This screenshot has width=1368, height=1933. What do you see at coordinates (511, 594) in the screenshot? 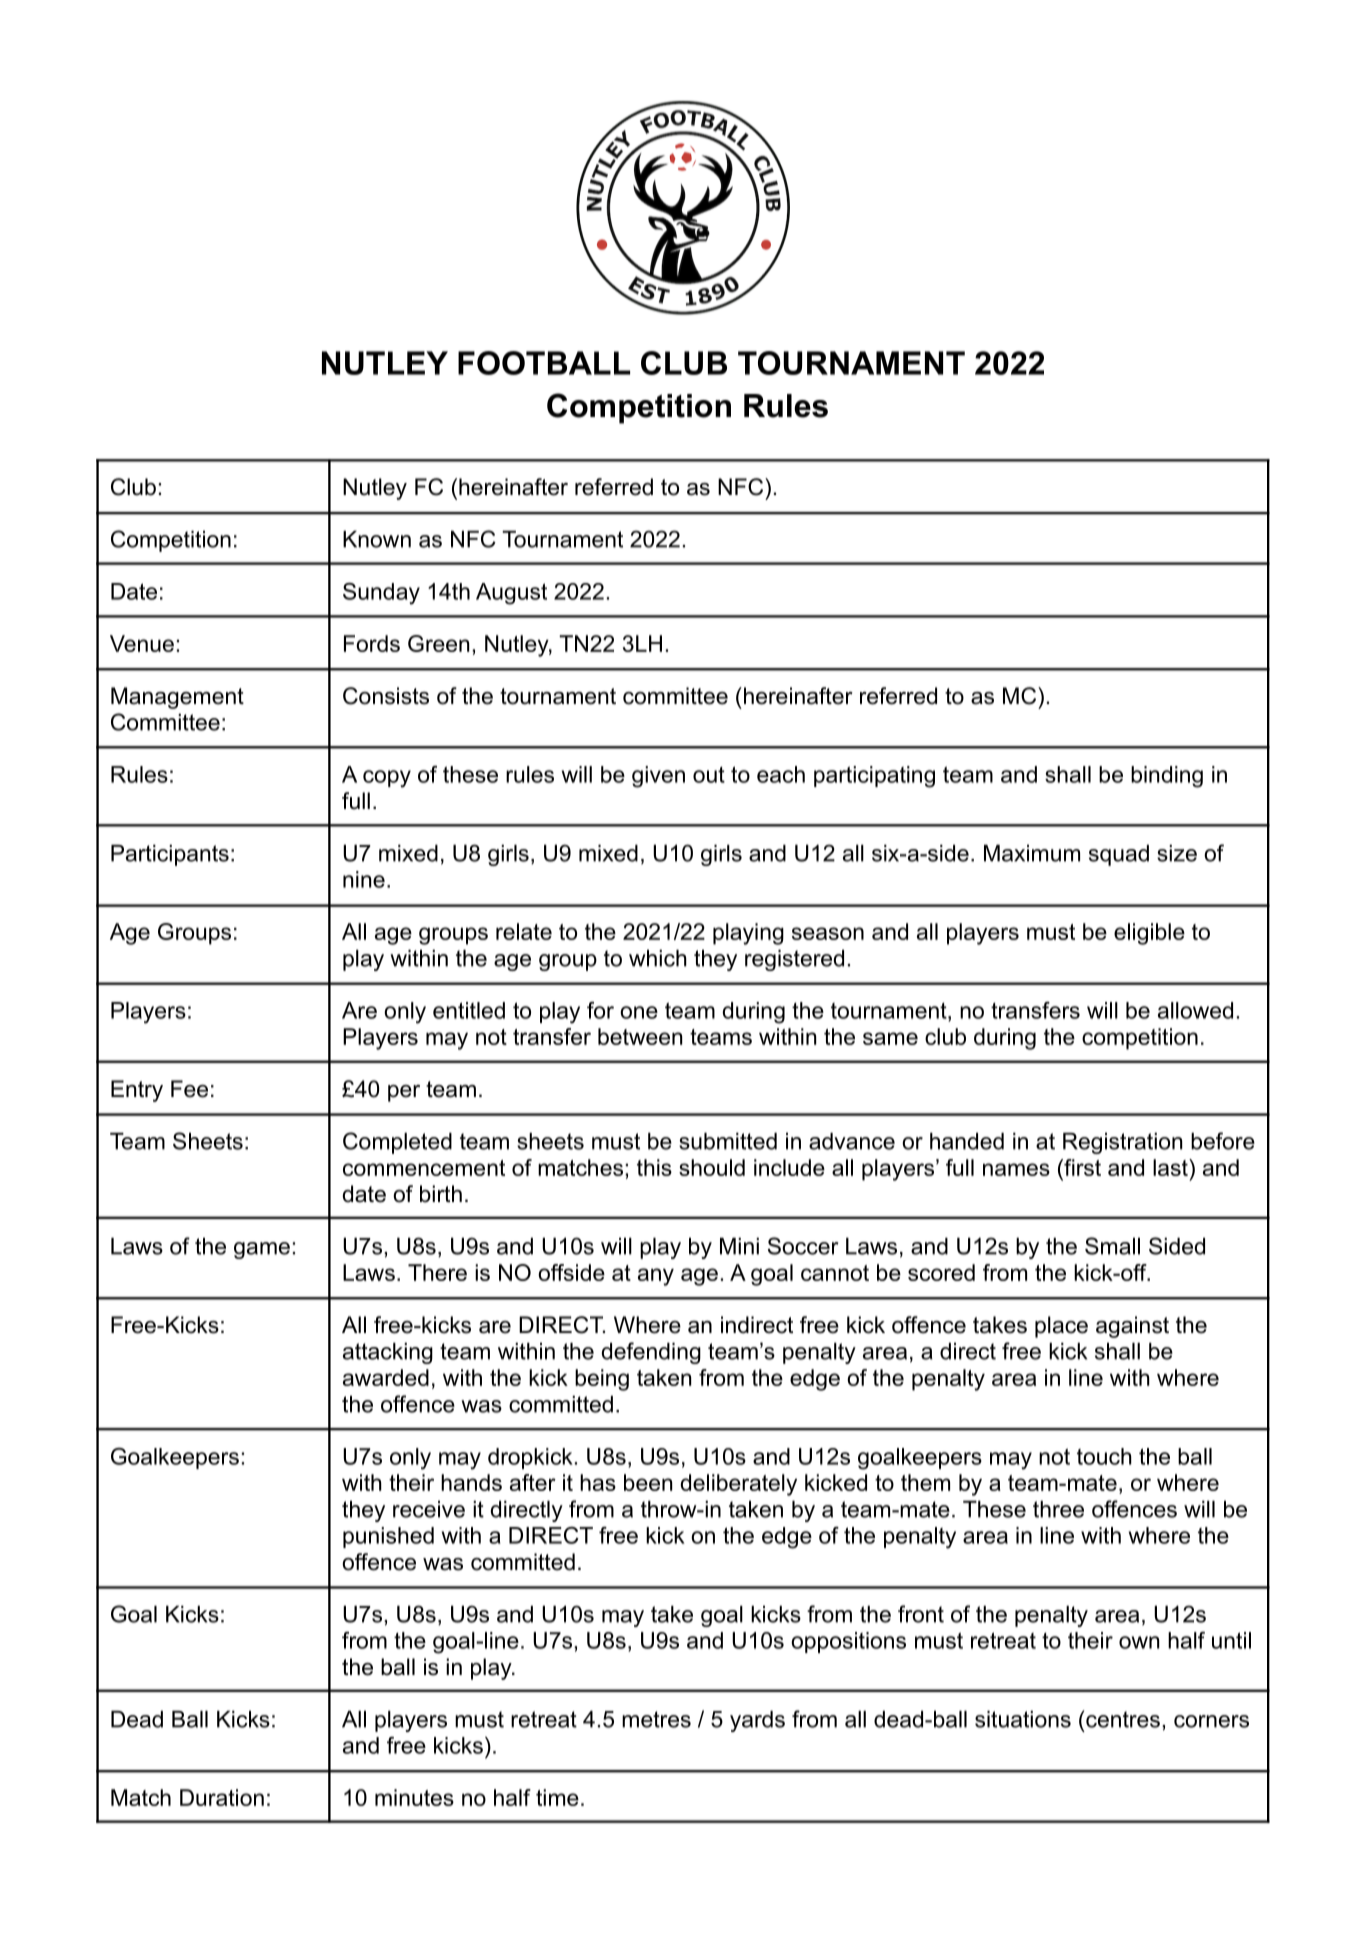
I see `August` at bounding box center [511, 594].
